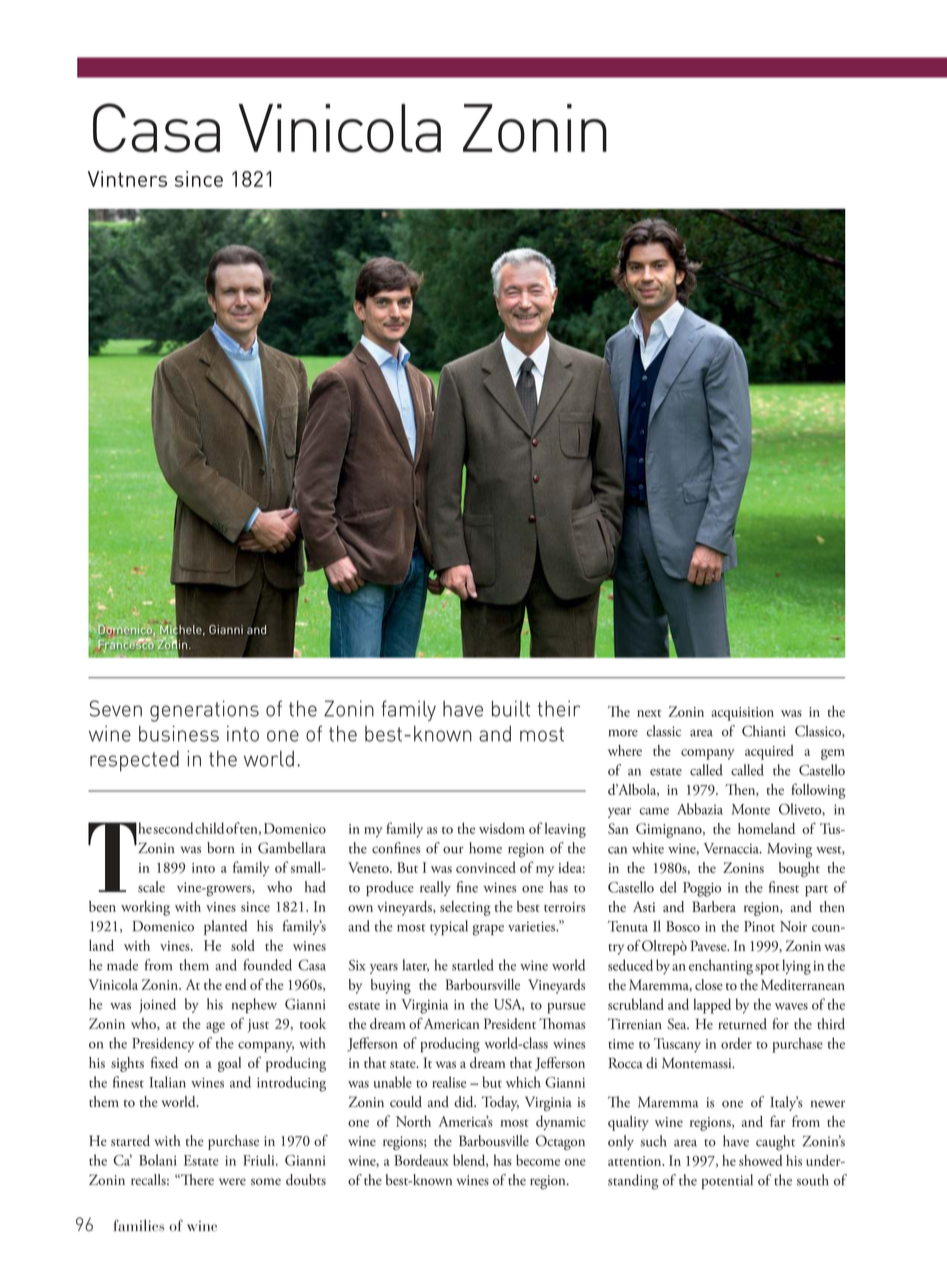 This document has width=947, height=1288. Describe the element at coordinates (221, 848) in the document. I see `born` at that location.
